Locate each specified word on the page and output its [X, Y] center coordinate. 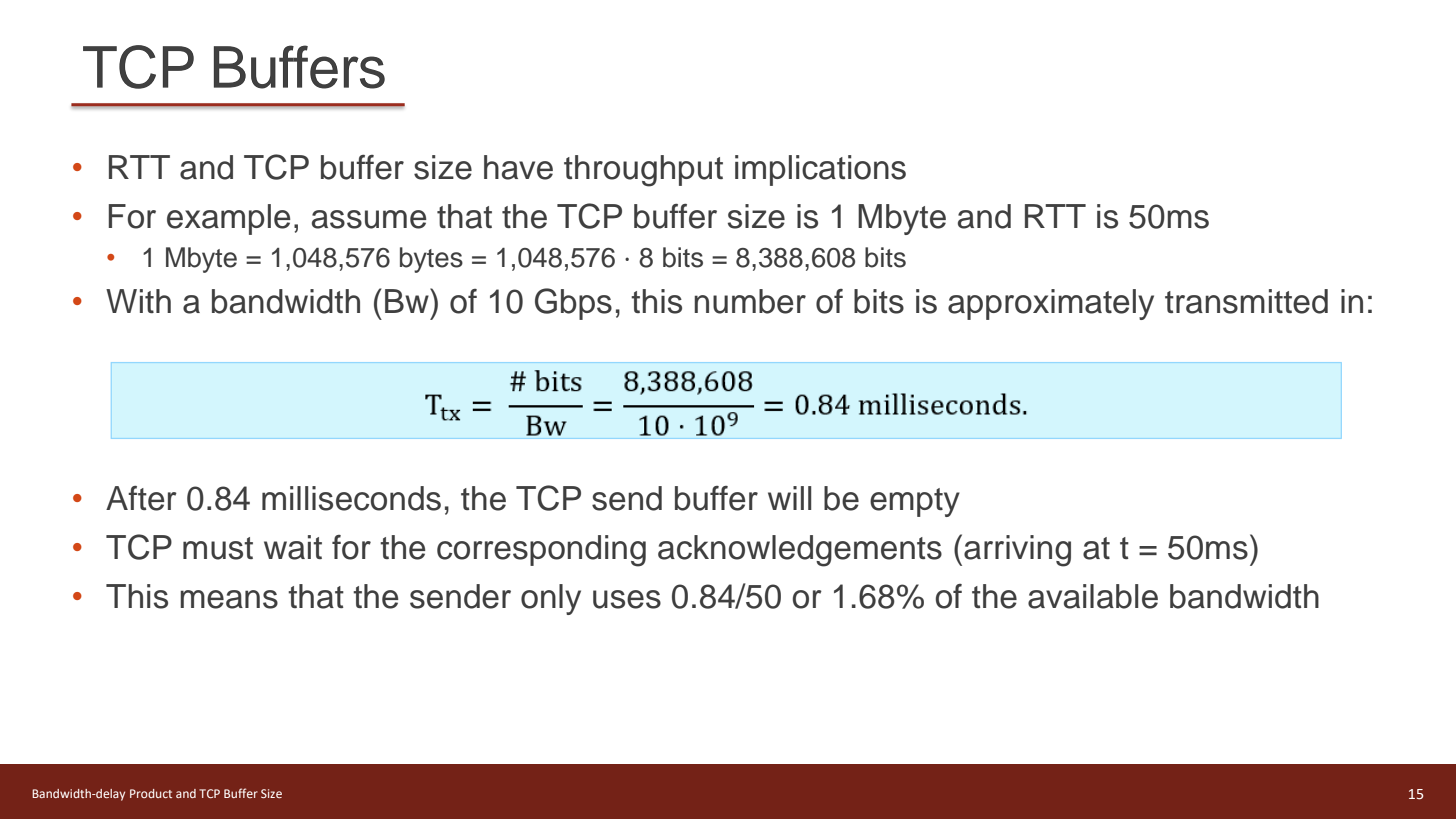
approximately [1051, 304]
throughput [643, 171]
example [229, 219]
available [1093, 596]
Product [151, 793]
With [138, 301]
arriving [1017, 551]
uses [627, 599]
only [551, 599]
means [229, 599]
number [750, 301]
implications [820, 170]
